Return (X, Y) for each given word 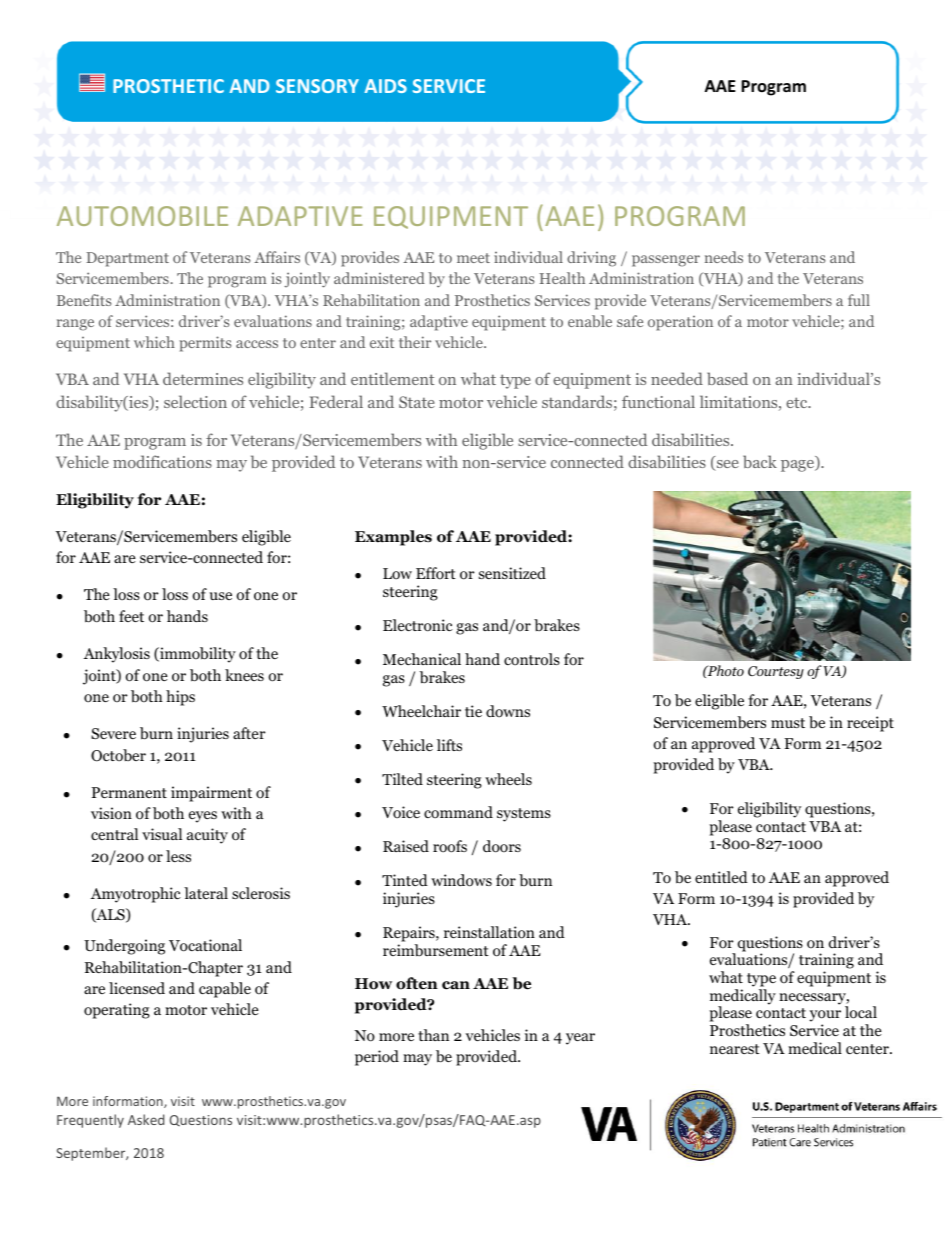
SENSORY (317, 86)
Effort (436, 573)
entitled (721, 877)
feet (131, 616)
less (178, 856)
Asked (146, 1119)
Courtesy (776, 672)
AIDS (385, 86)
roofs (450, 846)
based (727, 378)
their (415, 342)
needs (724, 257)
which (154, 342)
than (433, 1035)
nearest (735, 1049)
